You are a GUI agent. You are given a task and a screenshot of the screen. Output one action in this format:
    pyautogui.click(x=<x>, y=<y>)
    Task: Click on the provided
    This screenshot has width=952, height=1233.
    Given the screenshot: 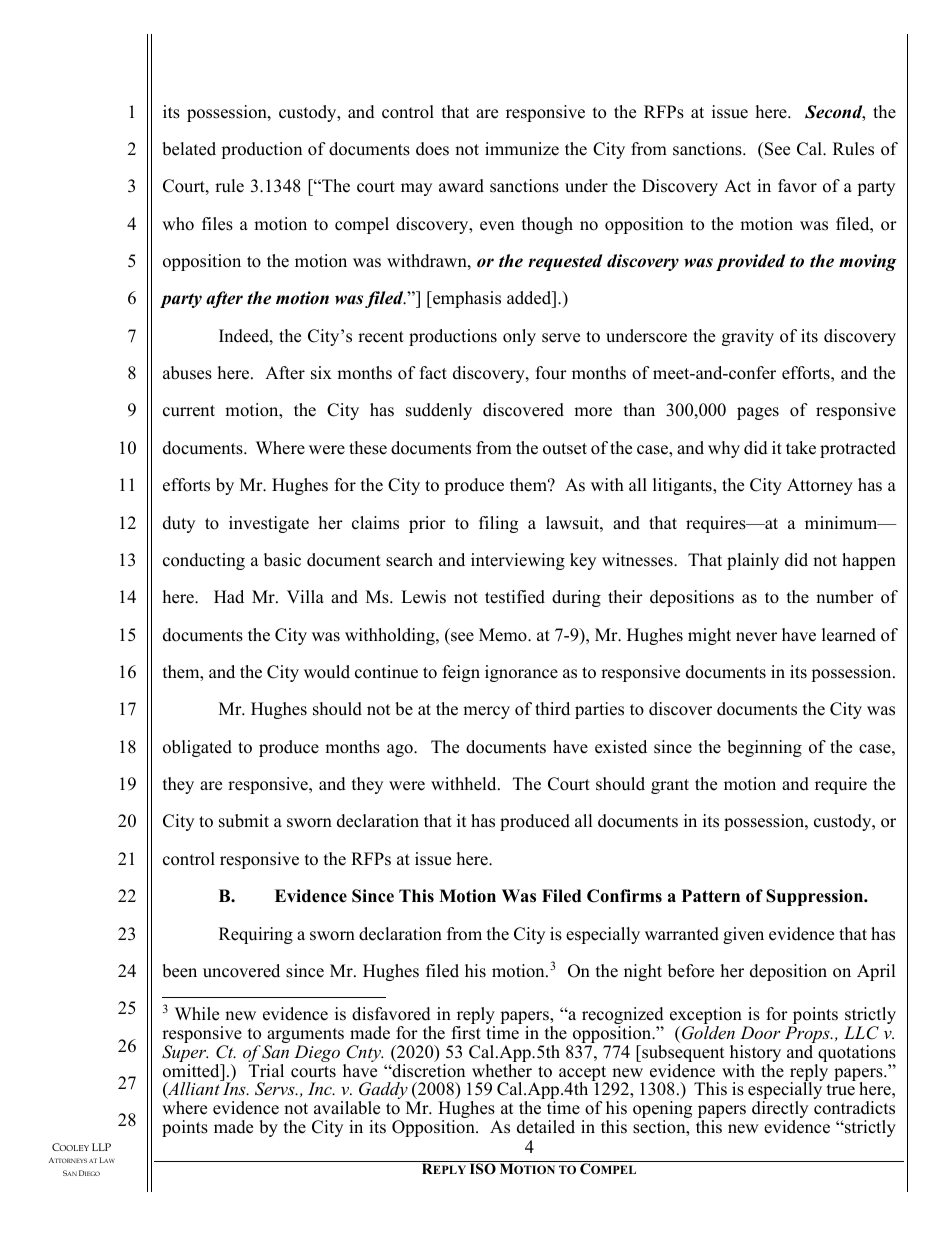 What is the action you would take?
    pyautogui.click(x=751, y=262)
